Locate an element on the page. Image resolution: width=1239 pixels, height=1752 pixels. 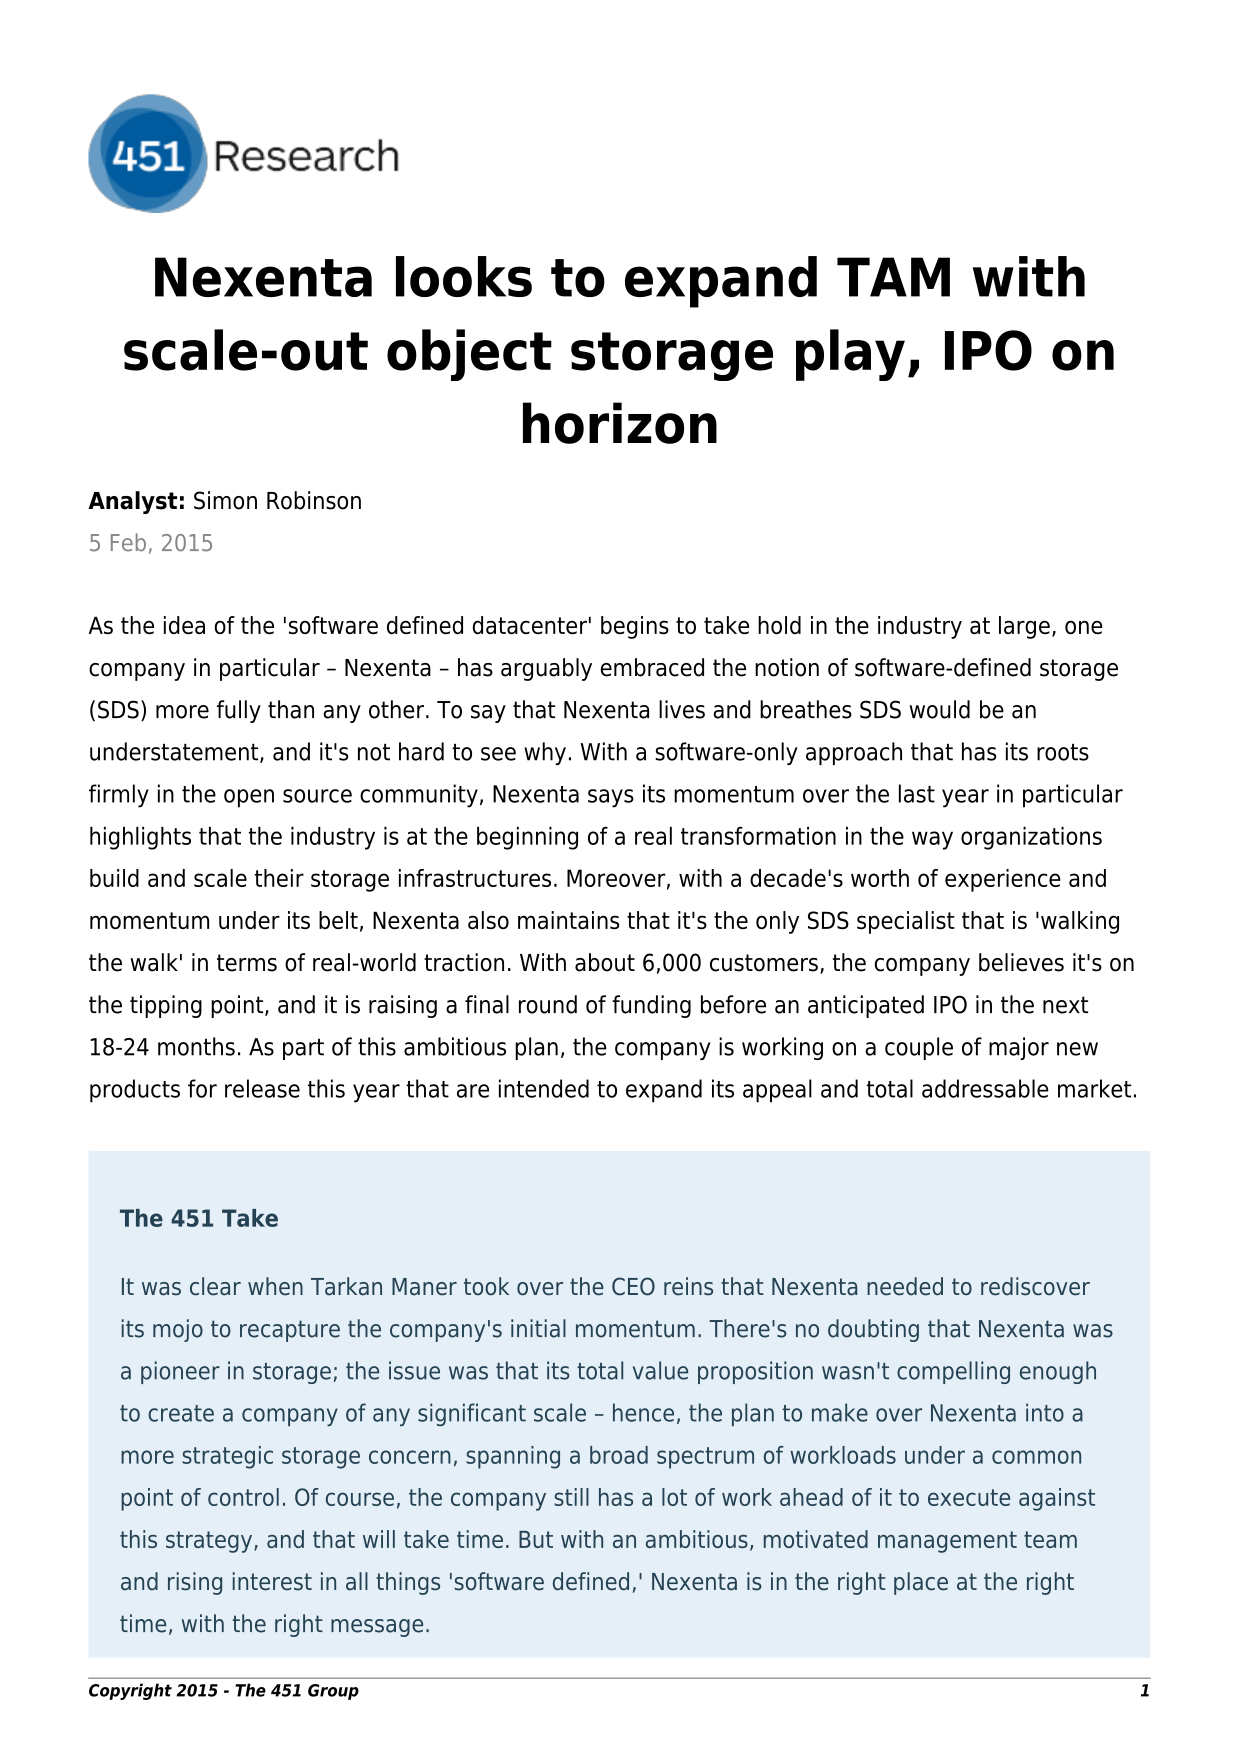
rising is located at coordinates (195, 1583).
